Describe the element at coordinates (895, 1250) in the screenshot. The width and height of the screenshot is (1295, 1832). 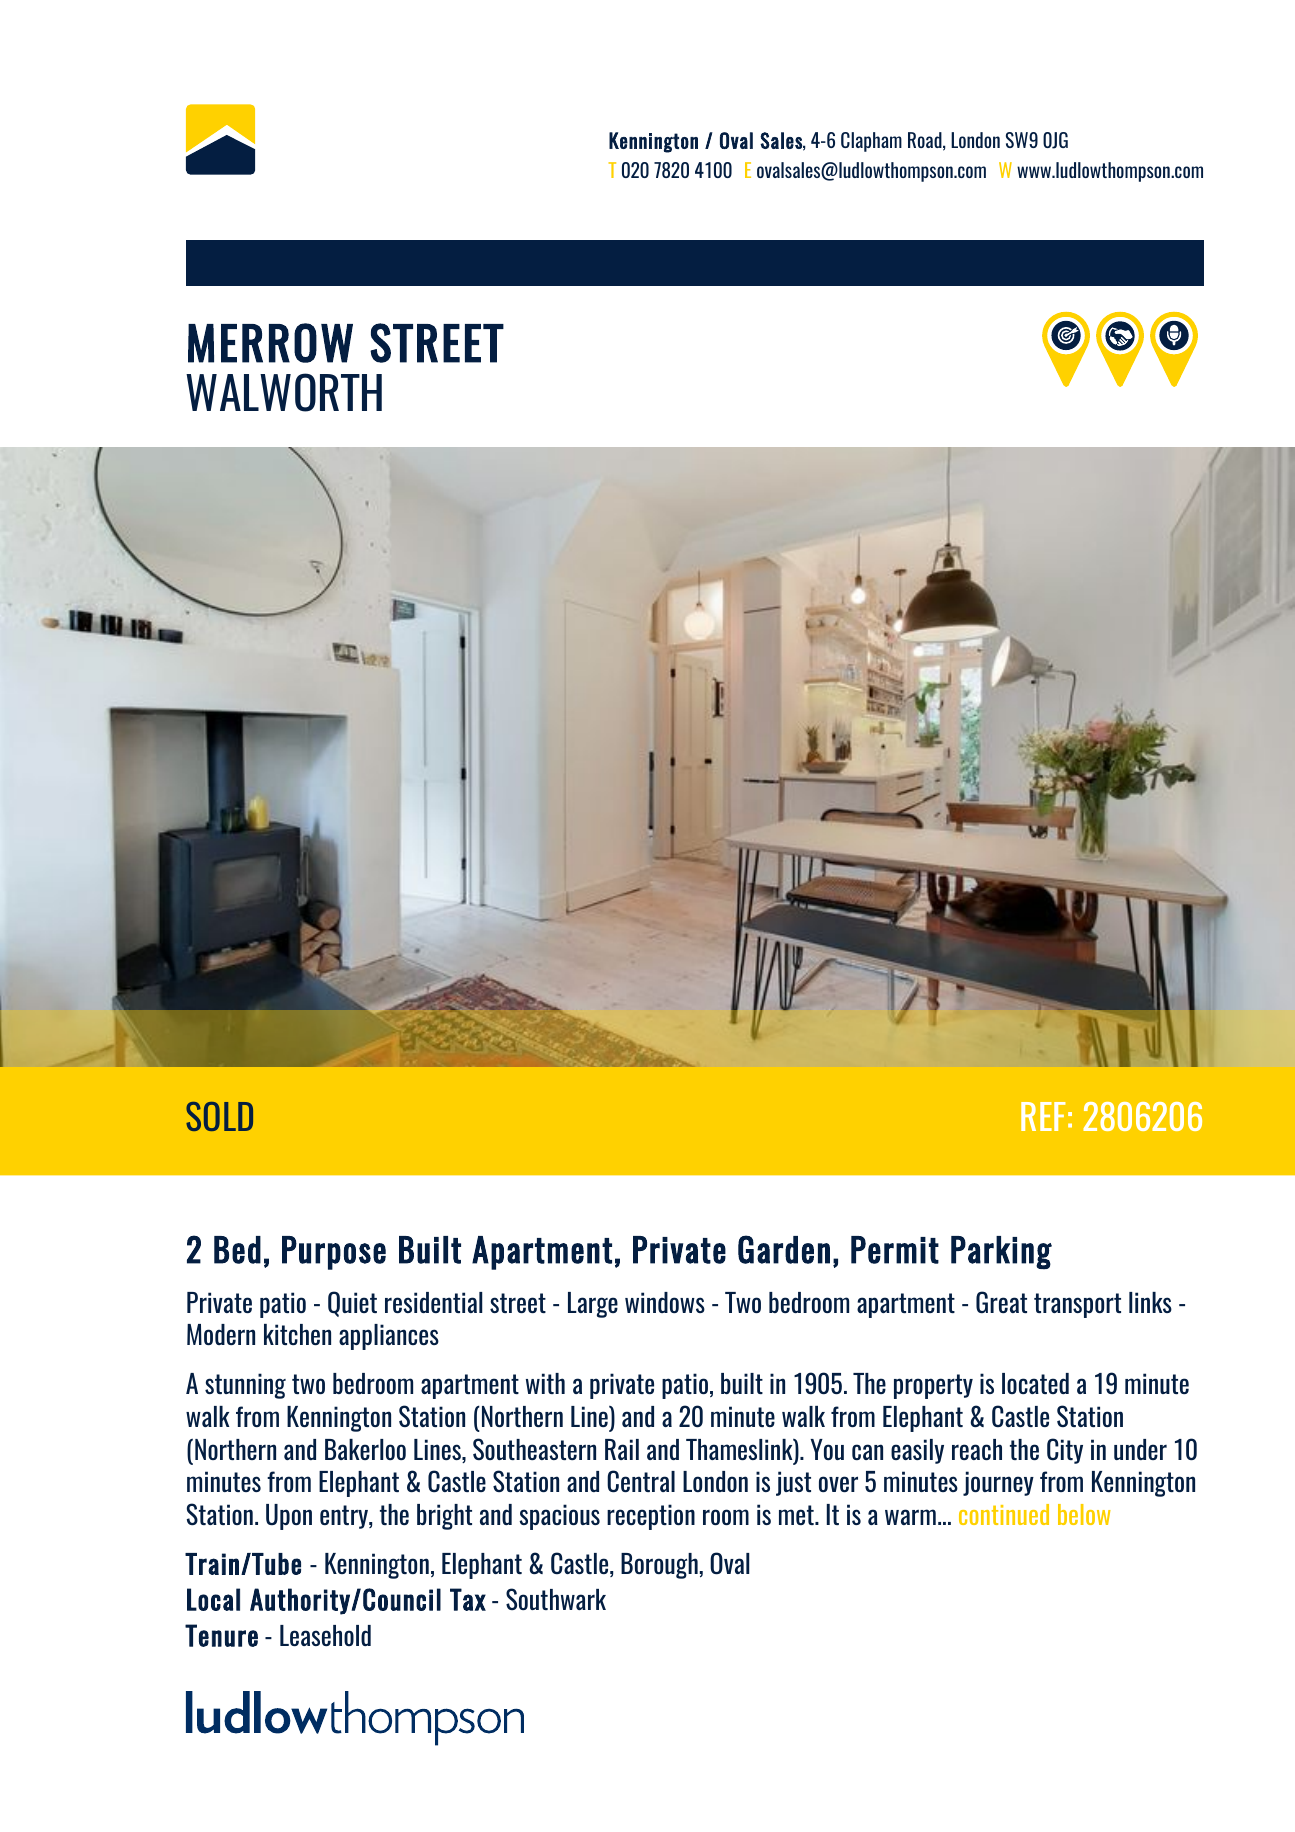
I see `Permit` at that location.
